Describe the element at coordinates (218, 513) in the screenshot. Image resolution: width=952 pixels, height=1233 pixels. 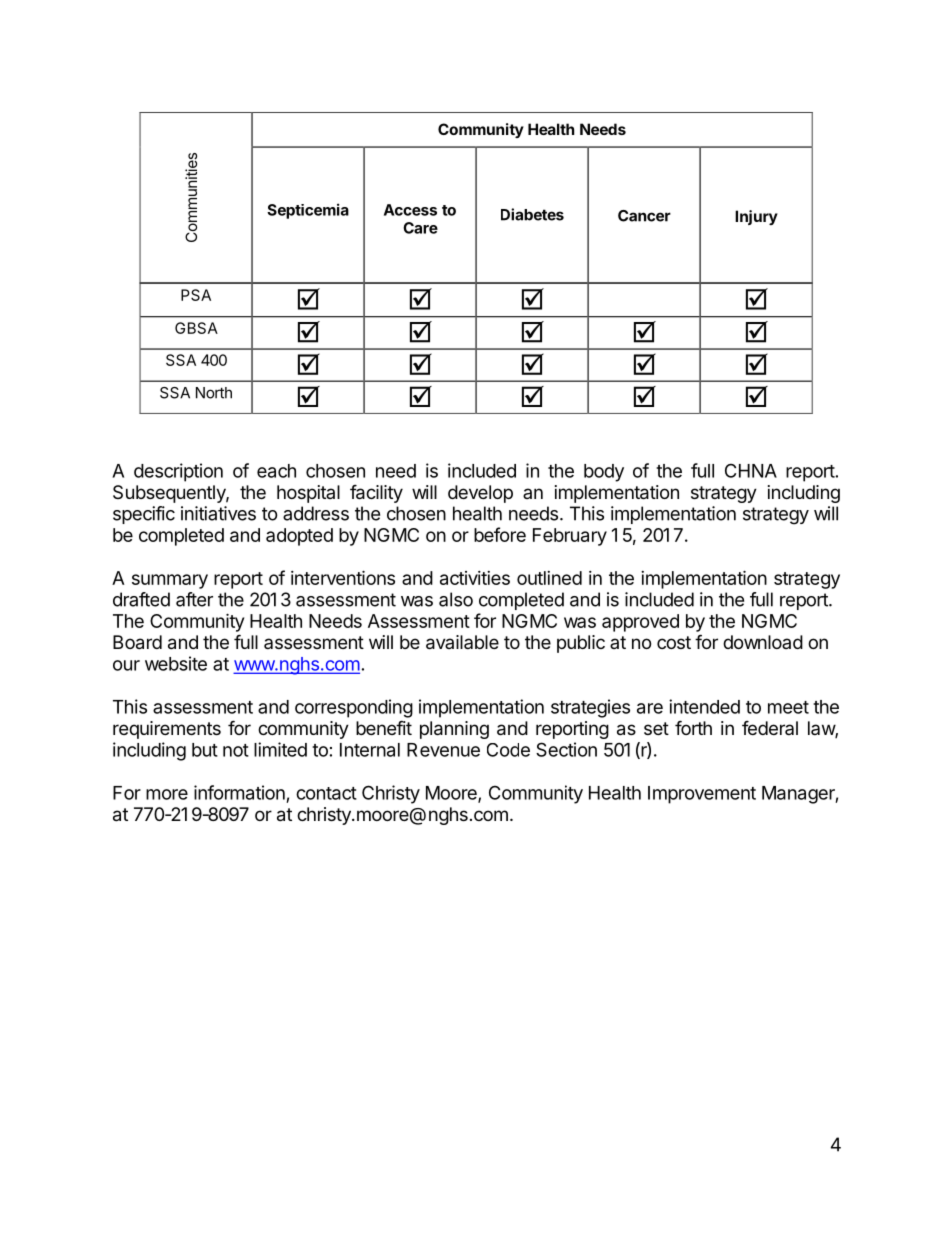
I see `initiatives` at that location.
